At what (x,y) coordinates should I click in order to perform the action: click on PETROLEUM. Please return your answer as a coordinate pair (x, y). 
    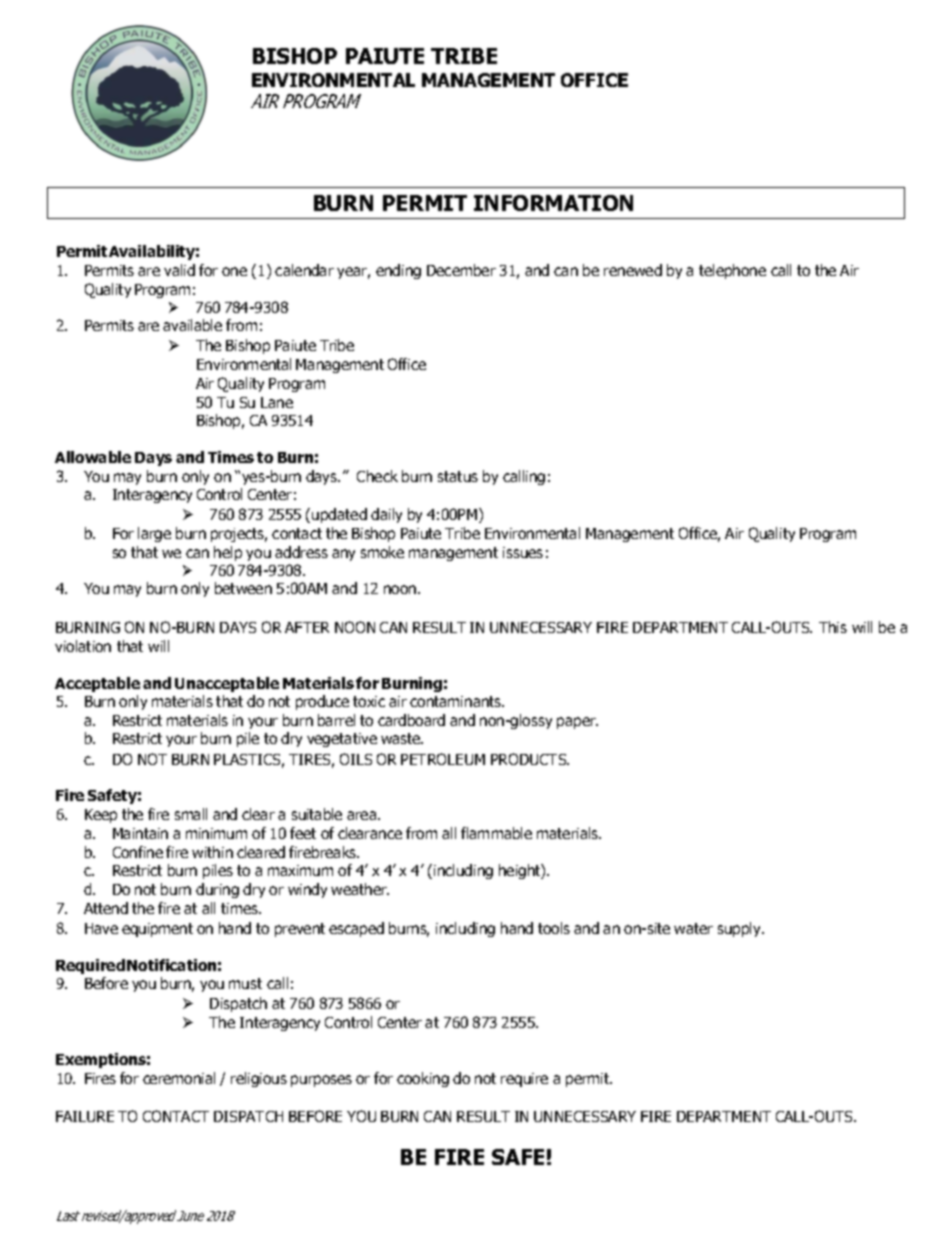
    Looking at the image, I should click on (443, 759).
